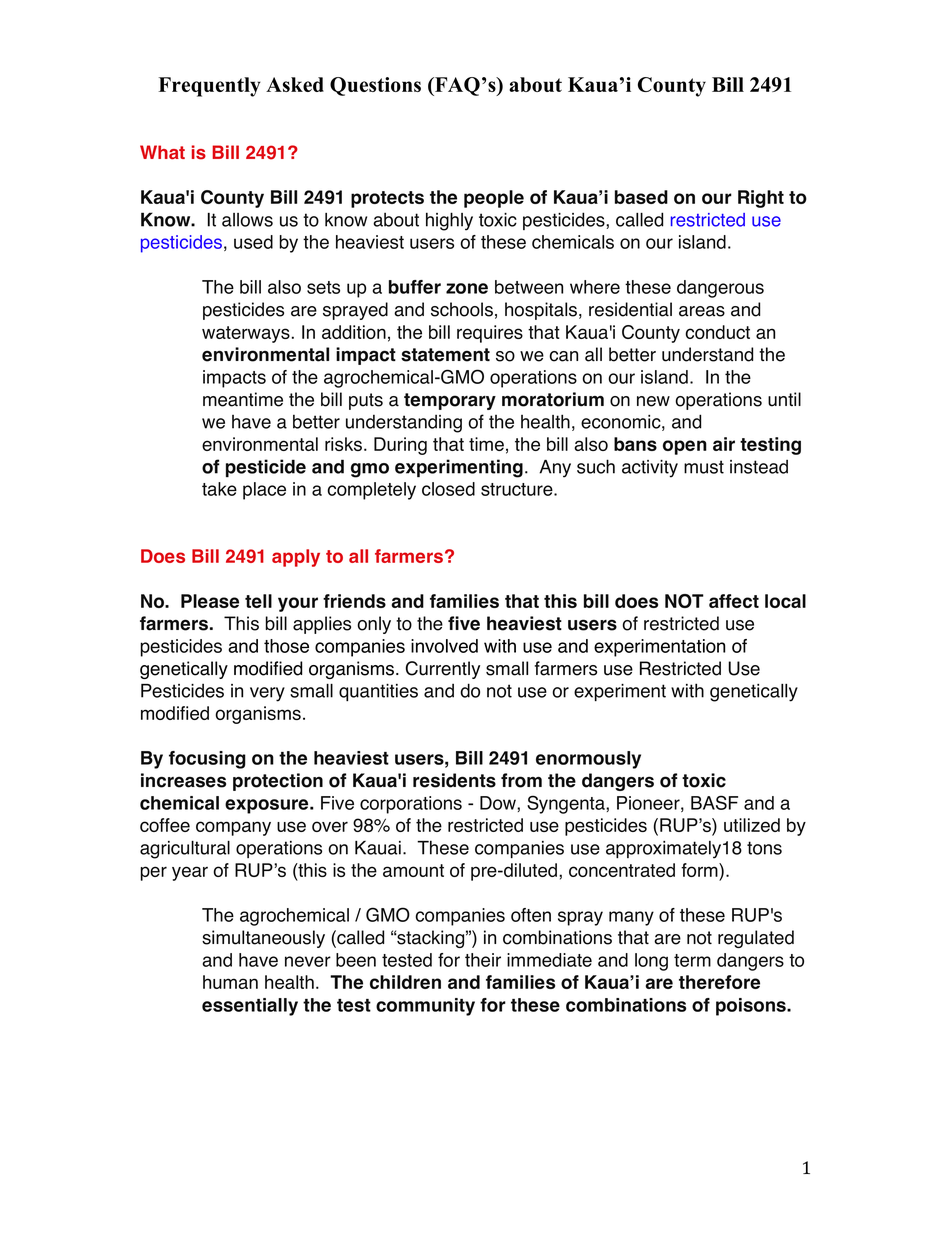 The width and height of the screenshot is (952, 1233). Describe the element at coordinates (734, 601) in the screenshot. I see `affect` at that location.
